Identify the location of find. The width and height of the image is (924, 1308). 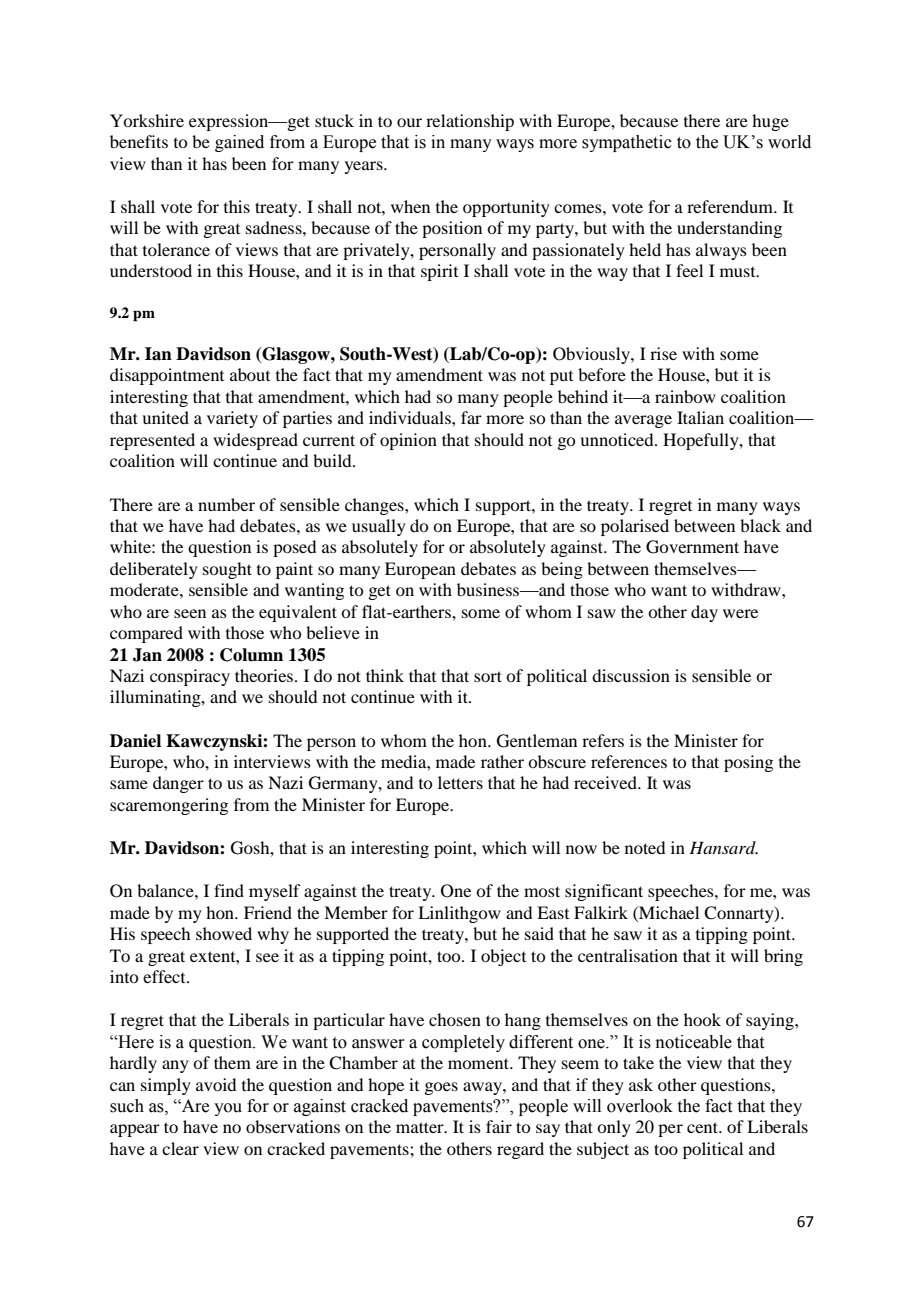
(229, 890).
